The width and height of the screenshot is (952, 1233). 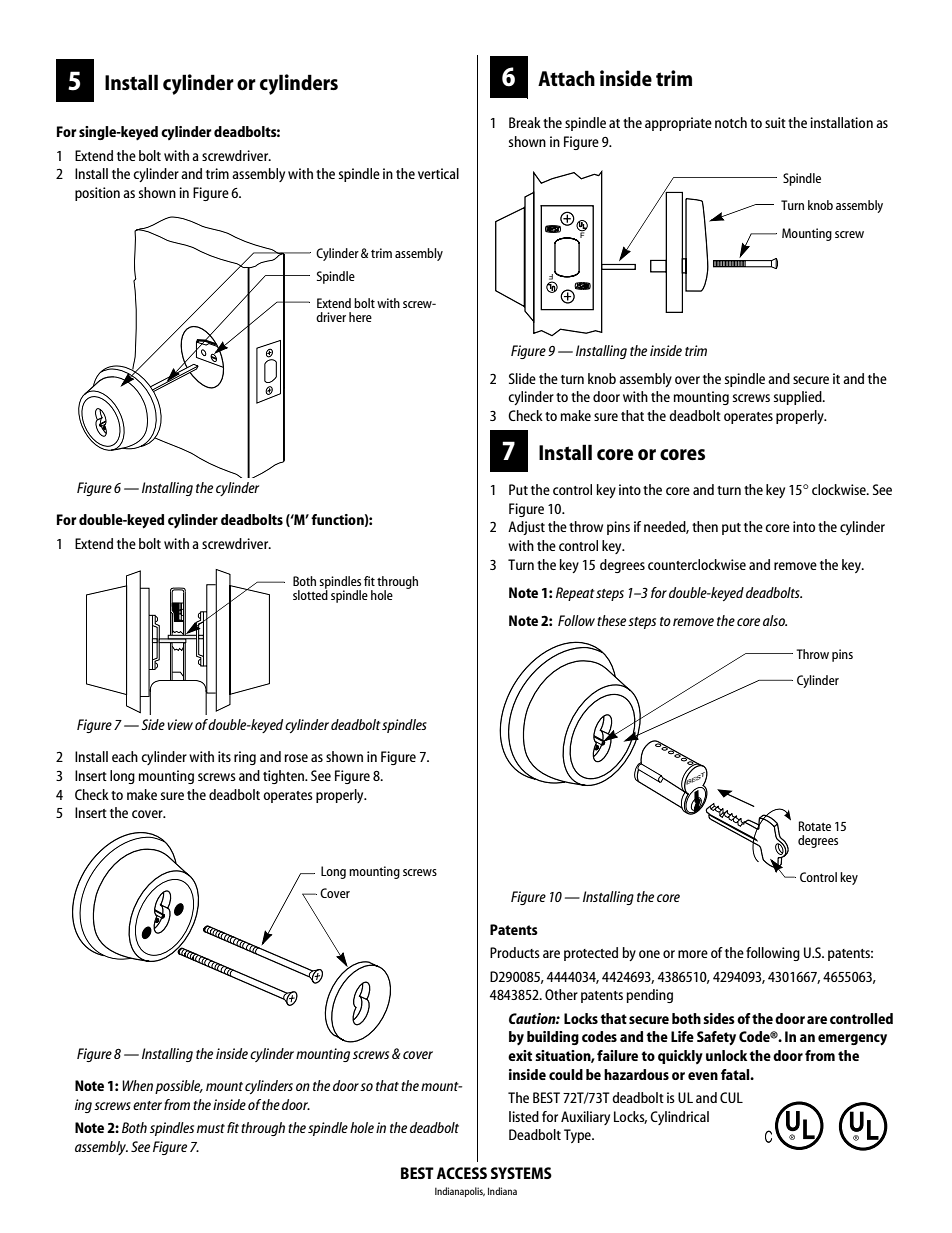 What do you see at coordinates (815, 826) in the screenshot?
I see `Rotate` at bounding box center [815, 826].
